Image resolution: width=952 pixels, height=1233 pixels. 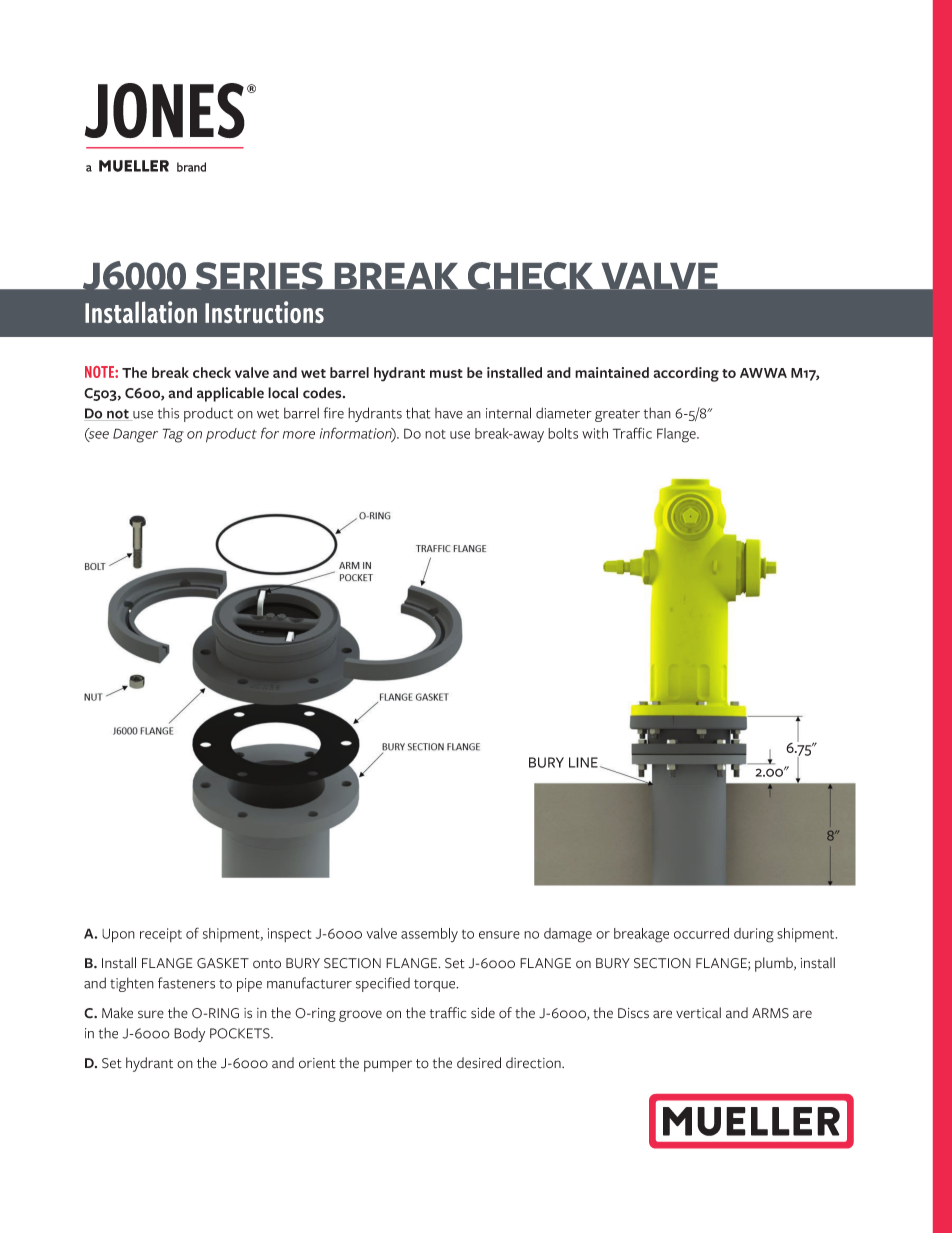 What do you see at coordinates (568, 935) in the screenshot?
I see `damage` at bounding box center [568, 935].
